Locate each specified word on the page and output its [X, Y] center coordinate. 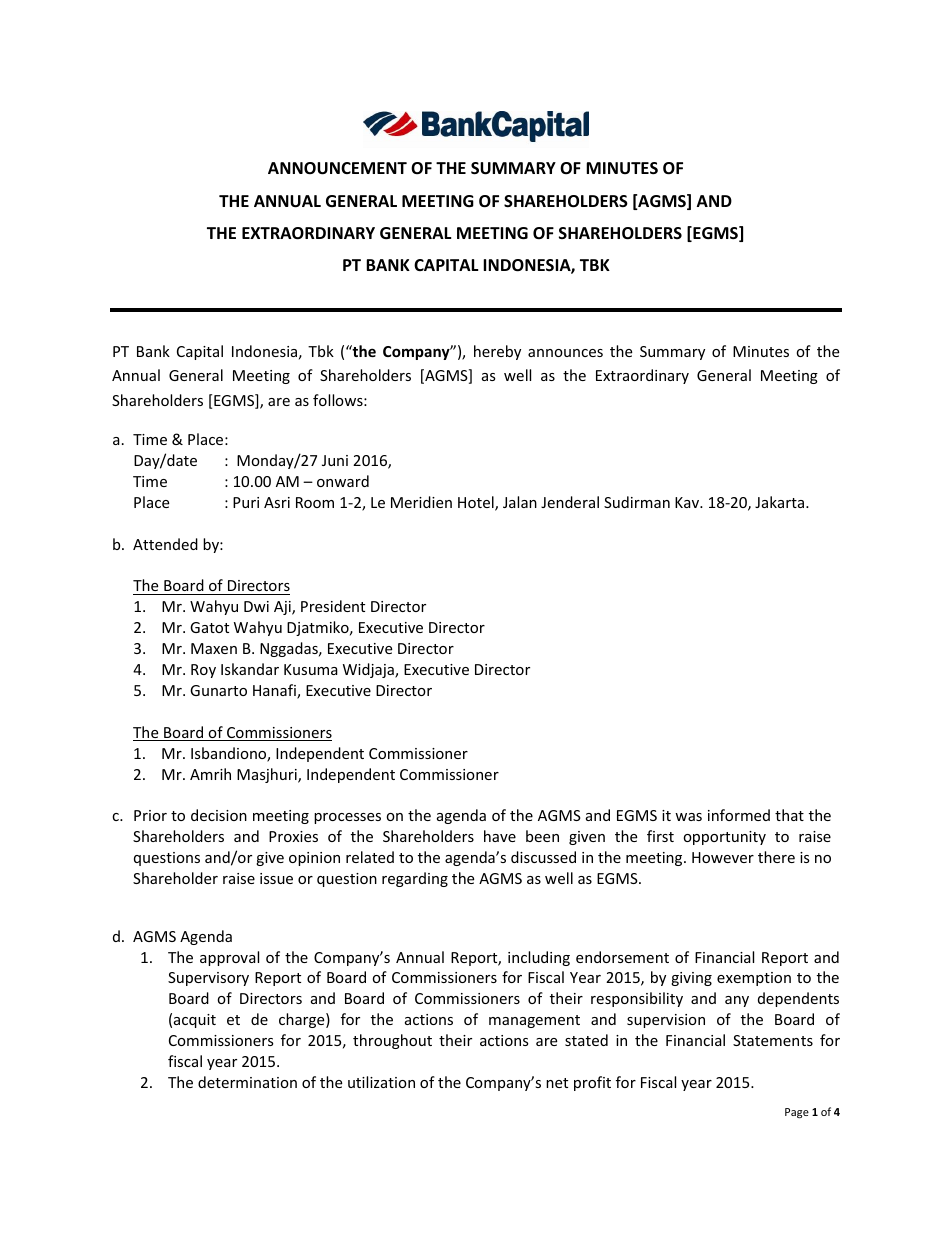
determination [247, 1082]
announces [565, 353]
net [557, 1083]
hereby [497, 352]
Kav [688, 502]
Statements [773, 1040]
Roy [203, 671]
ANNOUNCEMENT [337, 168]
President [333, 606]
